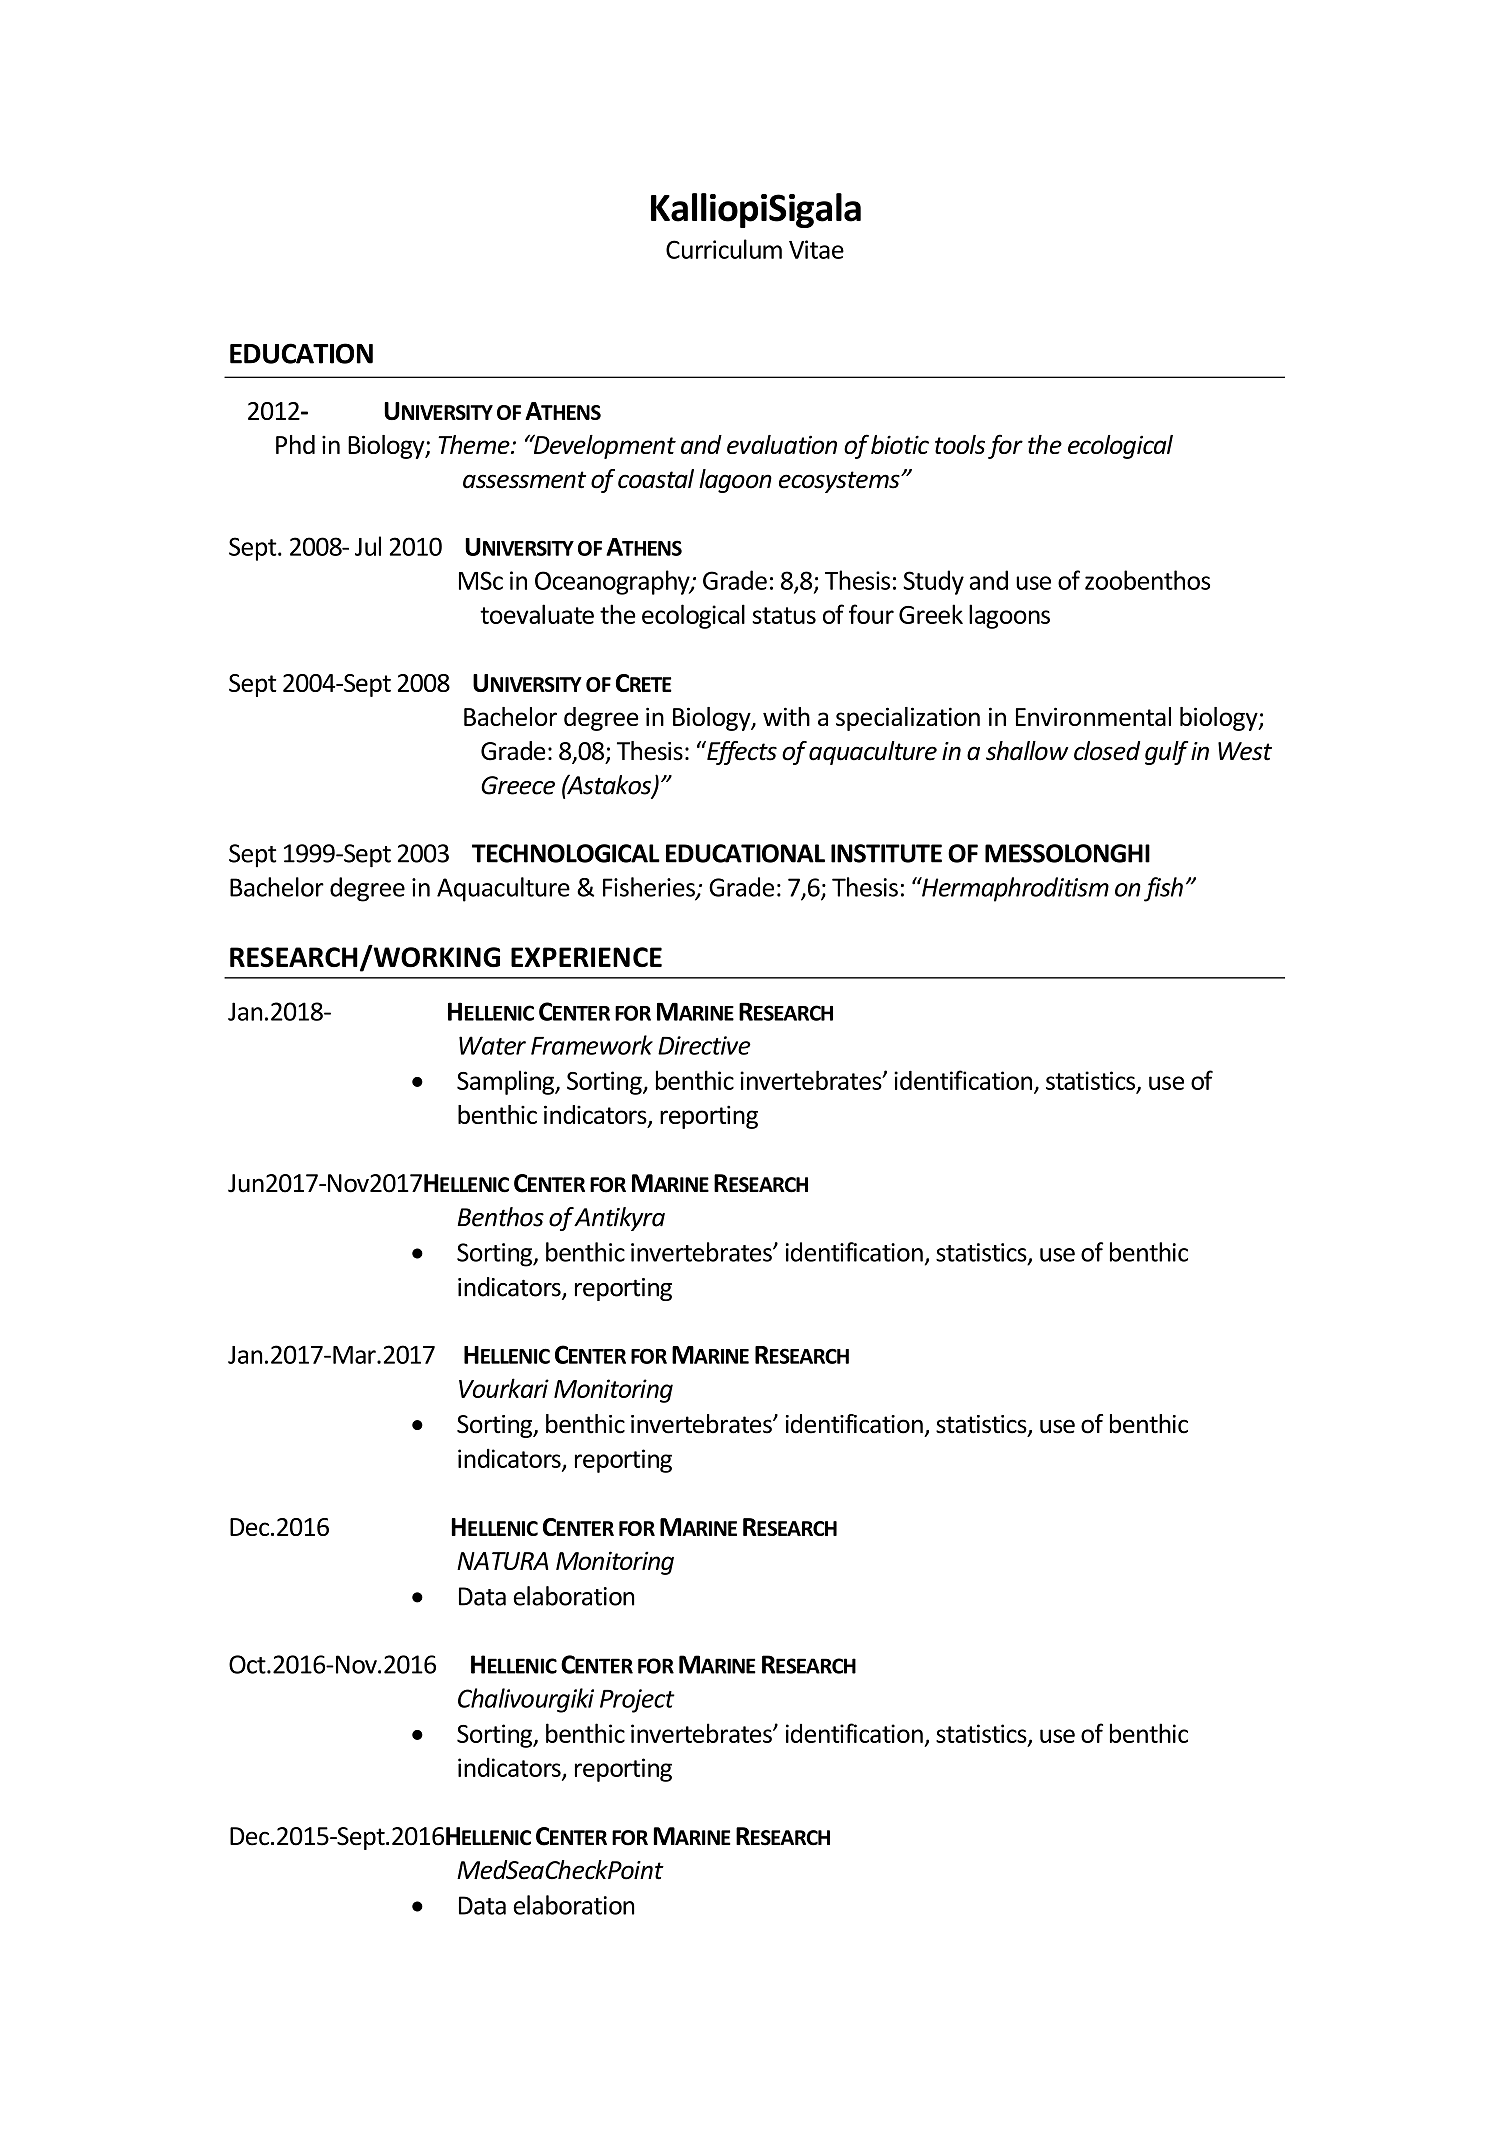  What do you see at coordinates (507, 1082) in the image?
I see `Sampling` at bounding box center [507, 1082].
